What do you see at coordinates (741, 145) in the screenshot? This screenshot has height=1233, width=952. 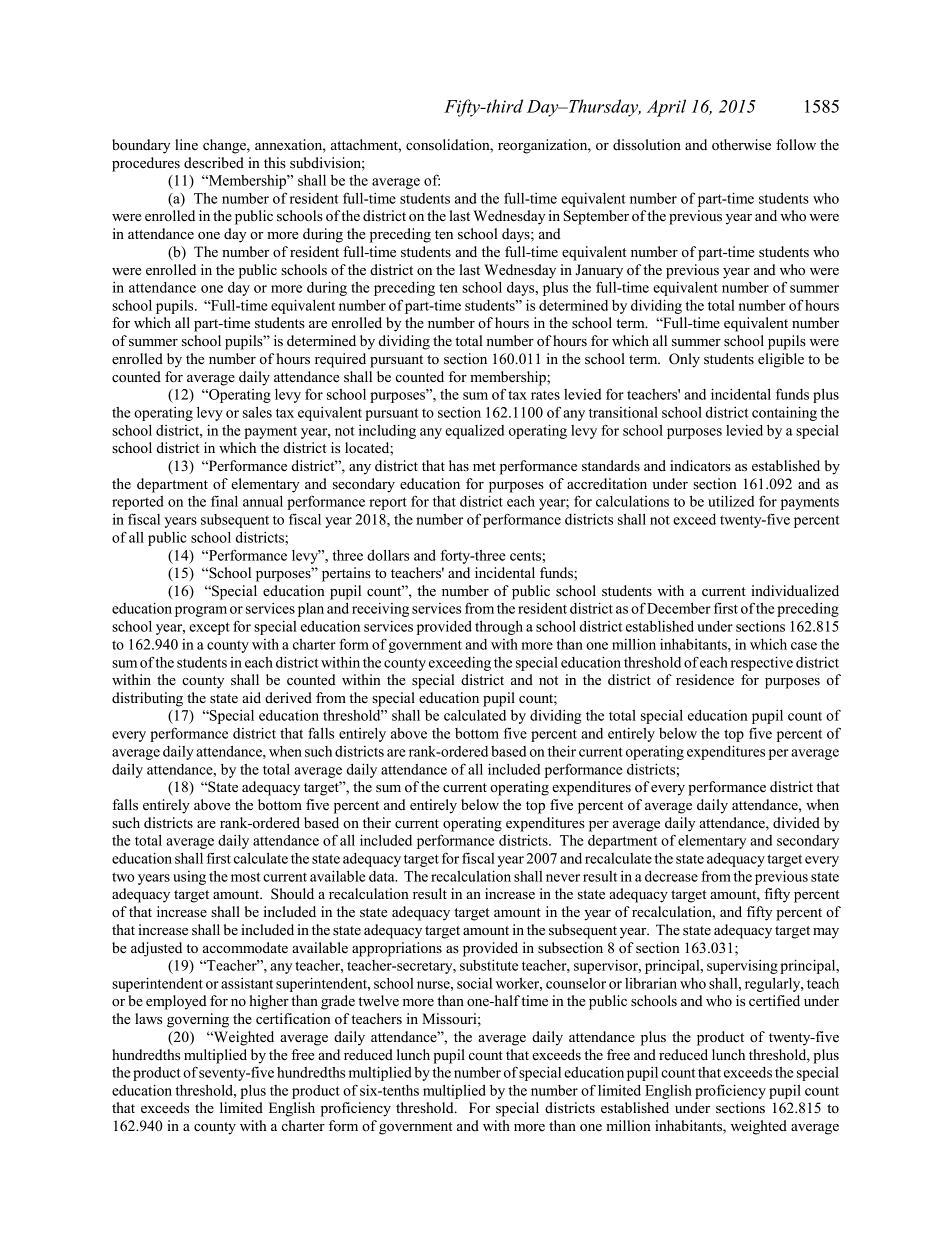 I see `otherwise` at bounding box center [741, 145].
